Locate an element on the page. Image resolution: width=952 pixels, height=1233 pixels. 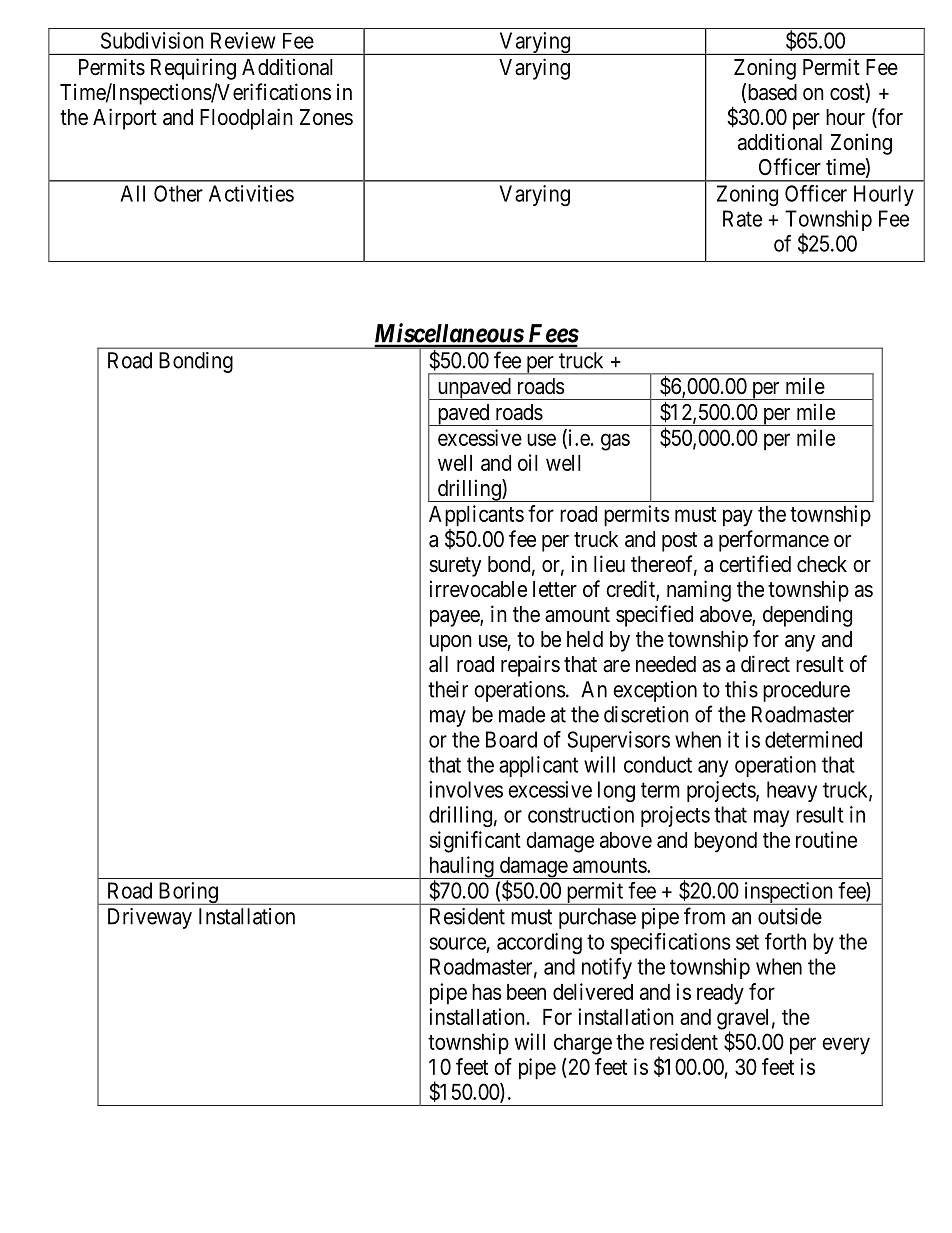
heavy is located at coordinates (792, 791).
